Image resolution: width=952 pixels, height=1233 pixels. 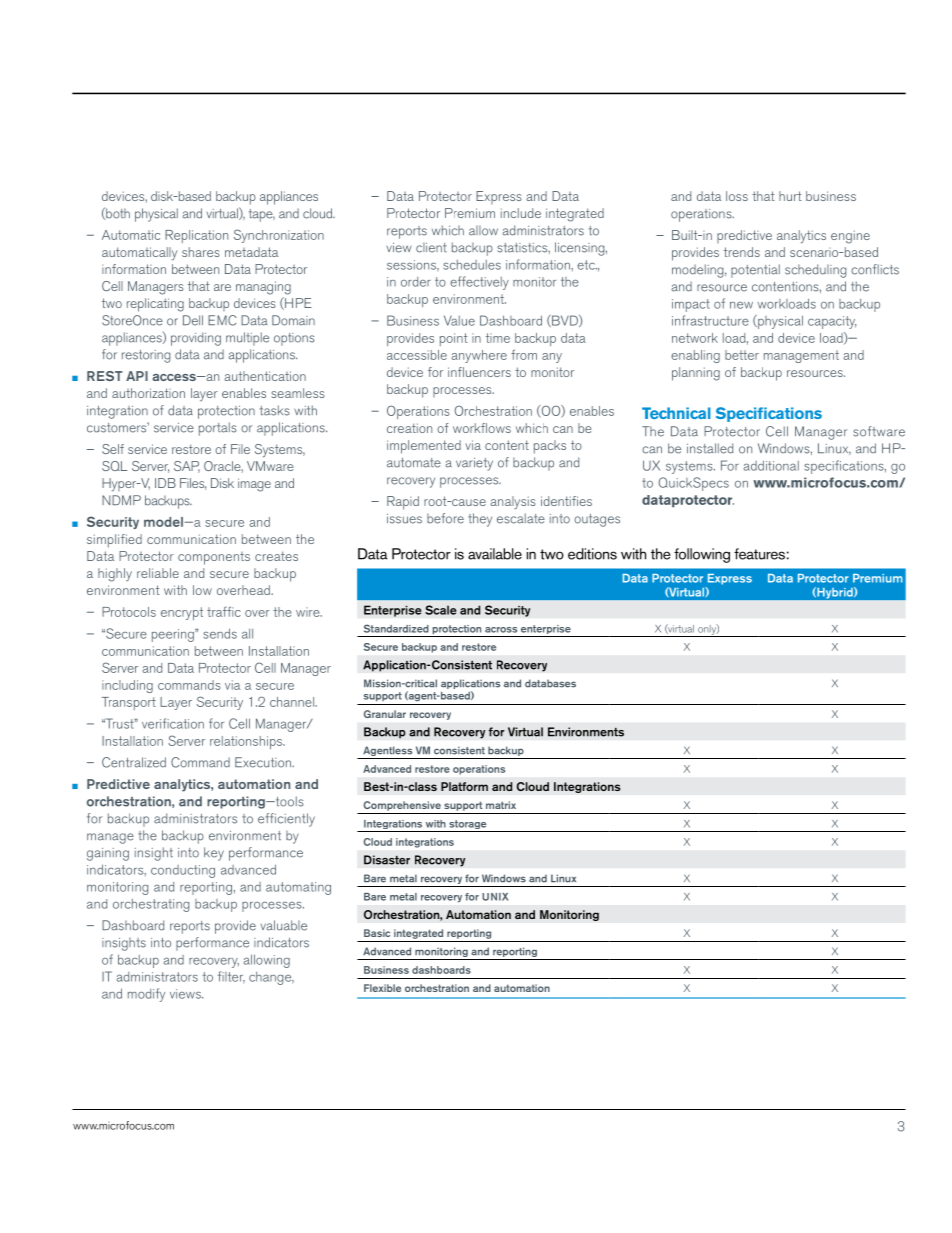 I want to click on features, so click(x=759, y=554).
